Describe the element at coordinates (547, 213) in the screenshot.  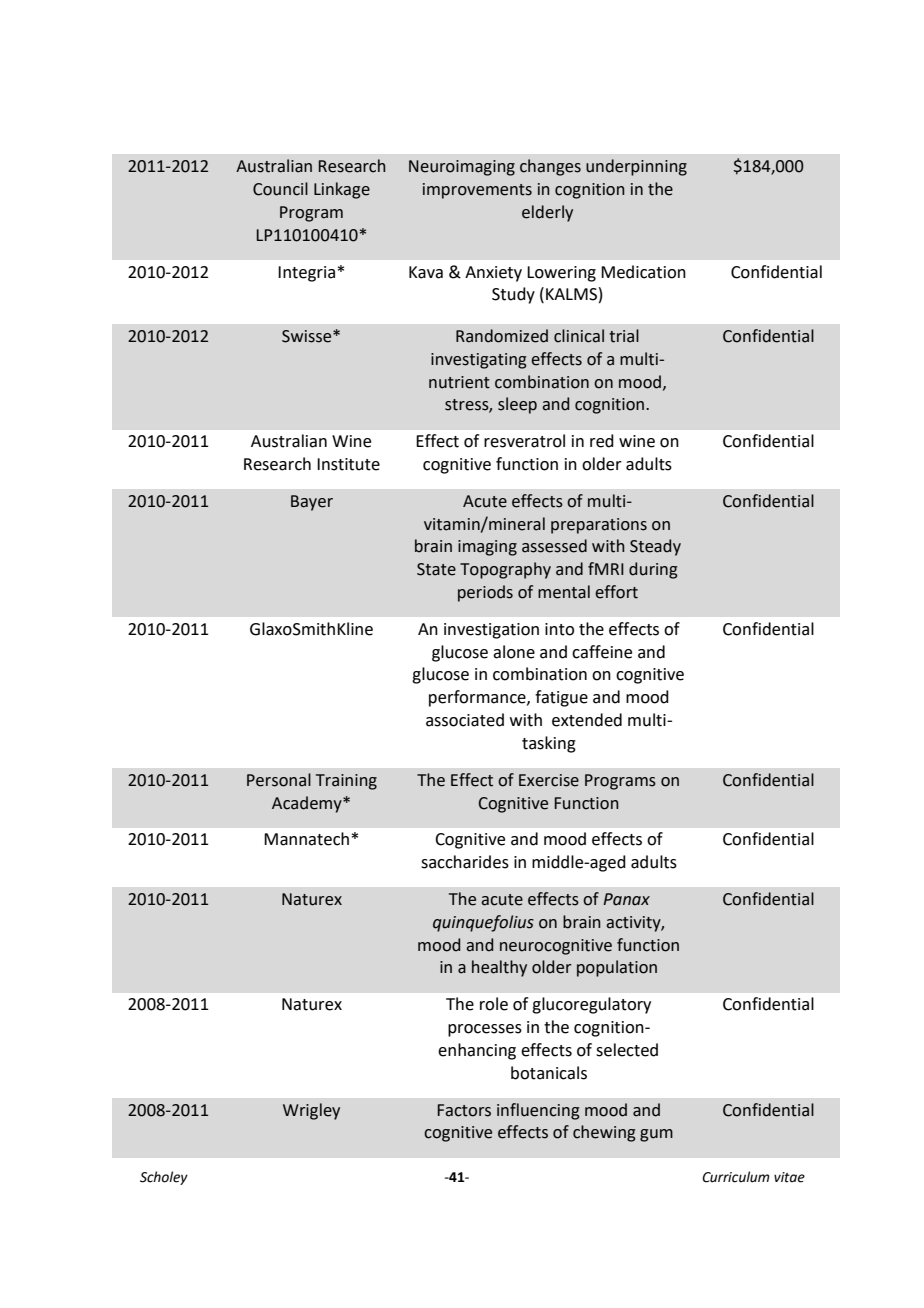
I see `elderly` at that location.
